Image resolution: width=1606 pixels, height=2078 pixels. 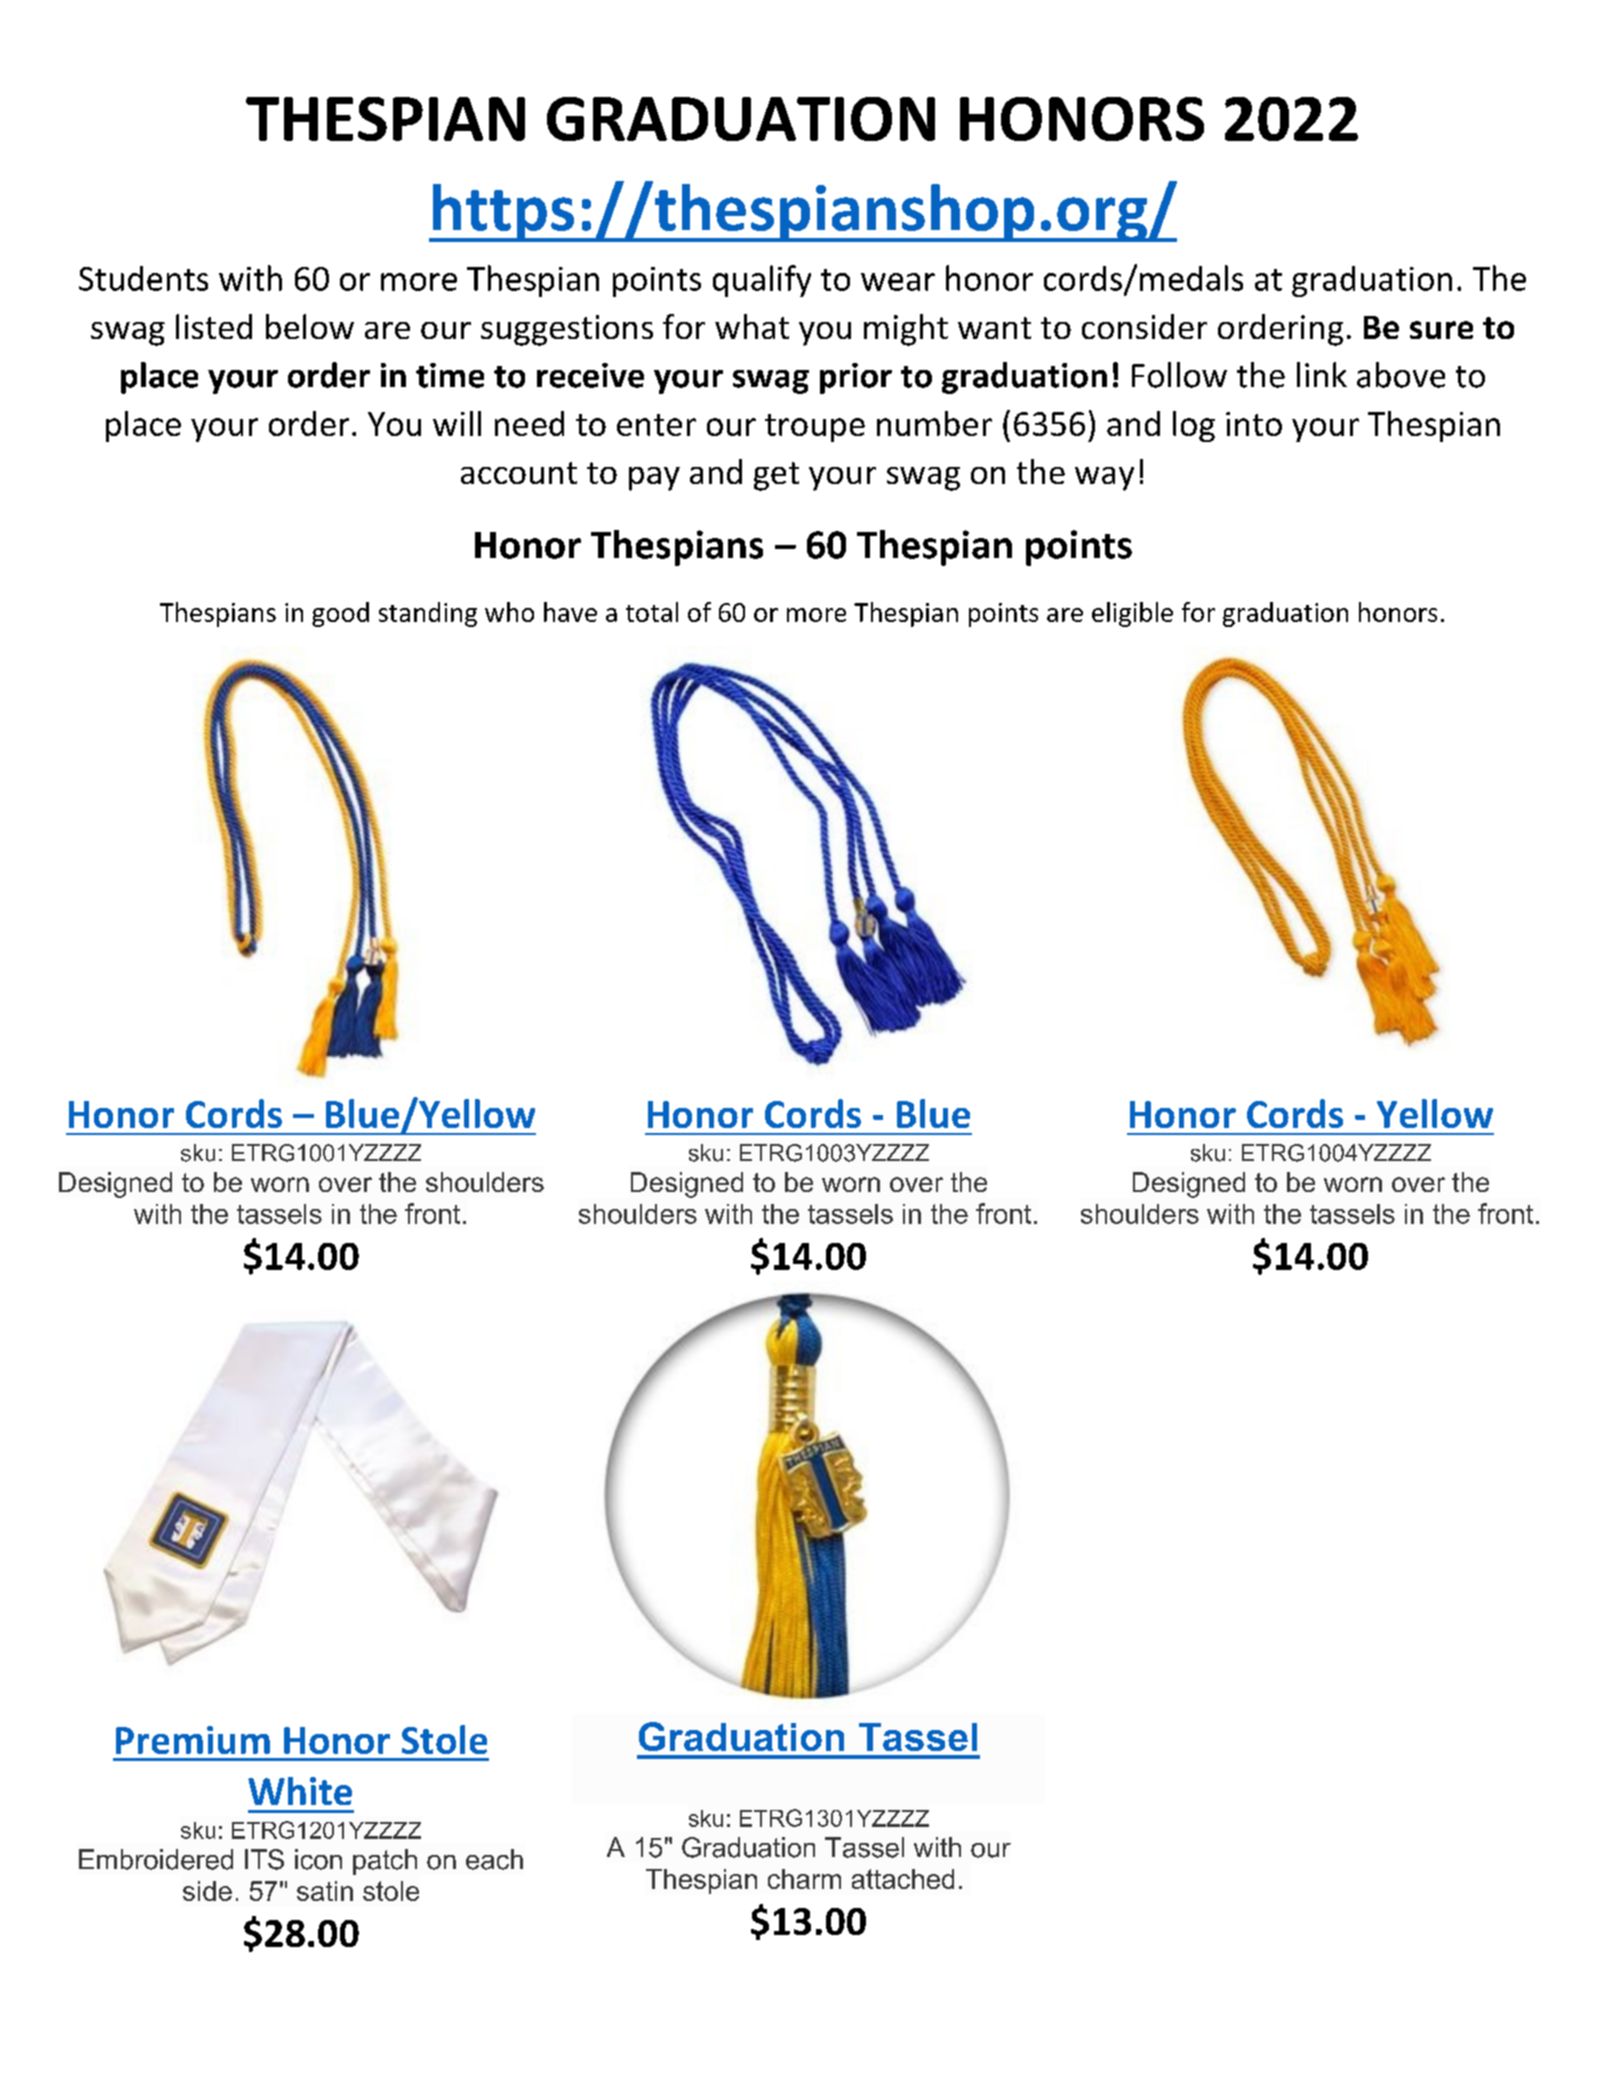 What do you see at coordinates (752, 326) in the screenshot?
I see `what` at bounding box center [752, 326].
